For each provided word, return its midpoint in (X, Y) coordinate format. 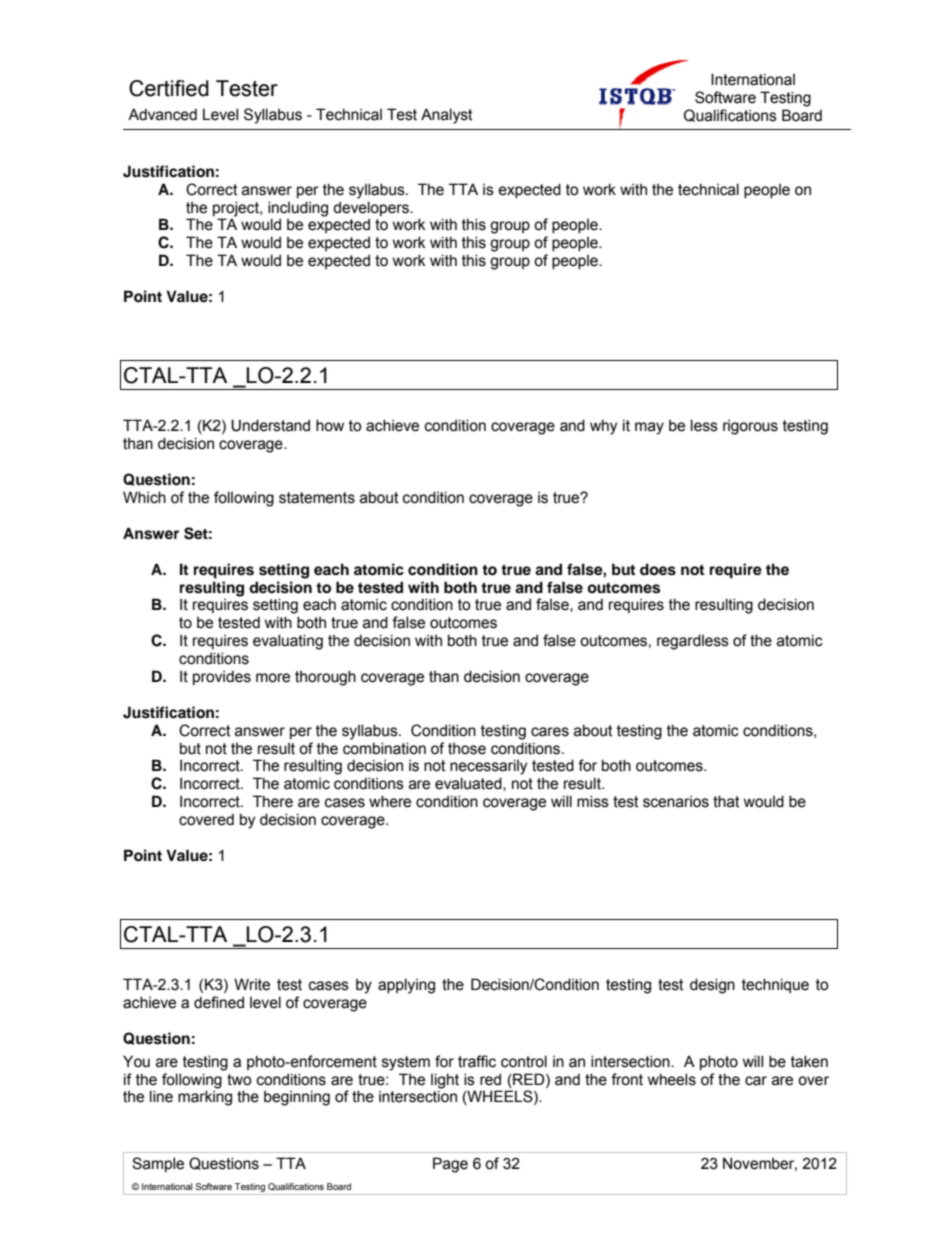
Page (450, 1165)
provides (222, 677)
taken (809, 1061)
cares (550, 732)
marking (205, 1098)
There (273, 801)
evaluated (469, 784)
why (603, 427)
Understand (270, 425)
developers (372, 208)
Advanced (162, 114)
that (726, 801)
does (658, 569)
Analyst (447, 116)
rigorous (750, 427)
